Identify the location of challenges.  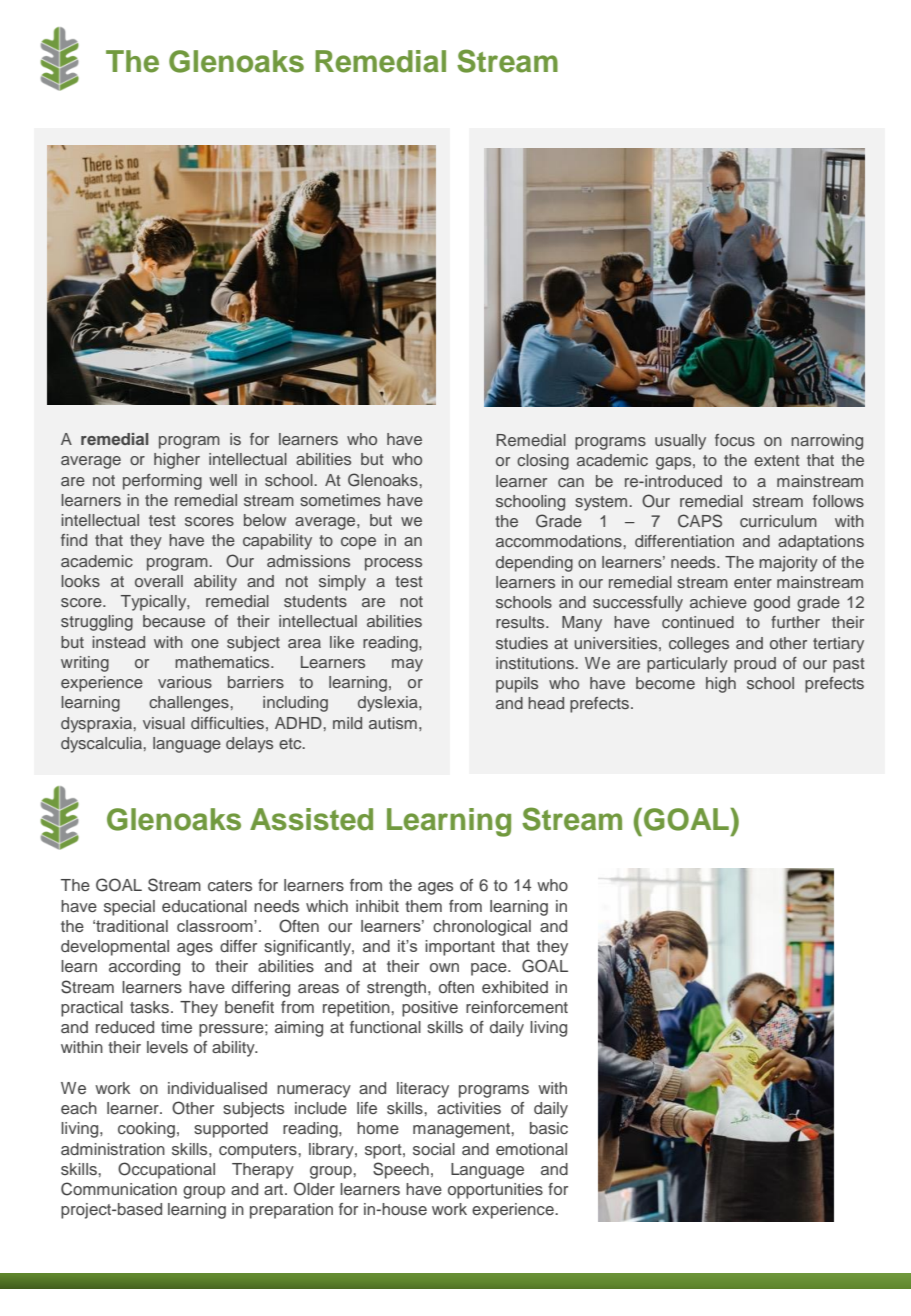
(189, 704).
